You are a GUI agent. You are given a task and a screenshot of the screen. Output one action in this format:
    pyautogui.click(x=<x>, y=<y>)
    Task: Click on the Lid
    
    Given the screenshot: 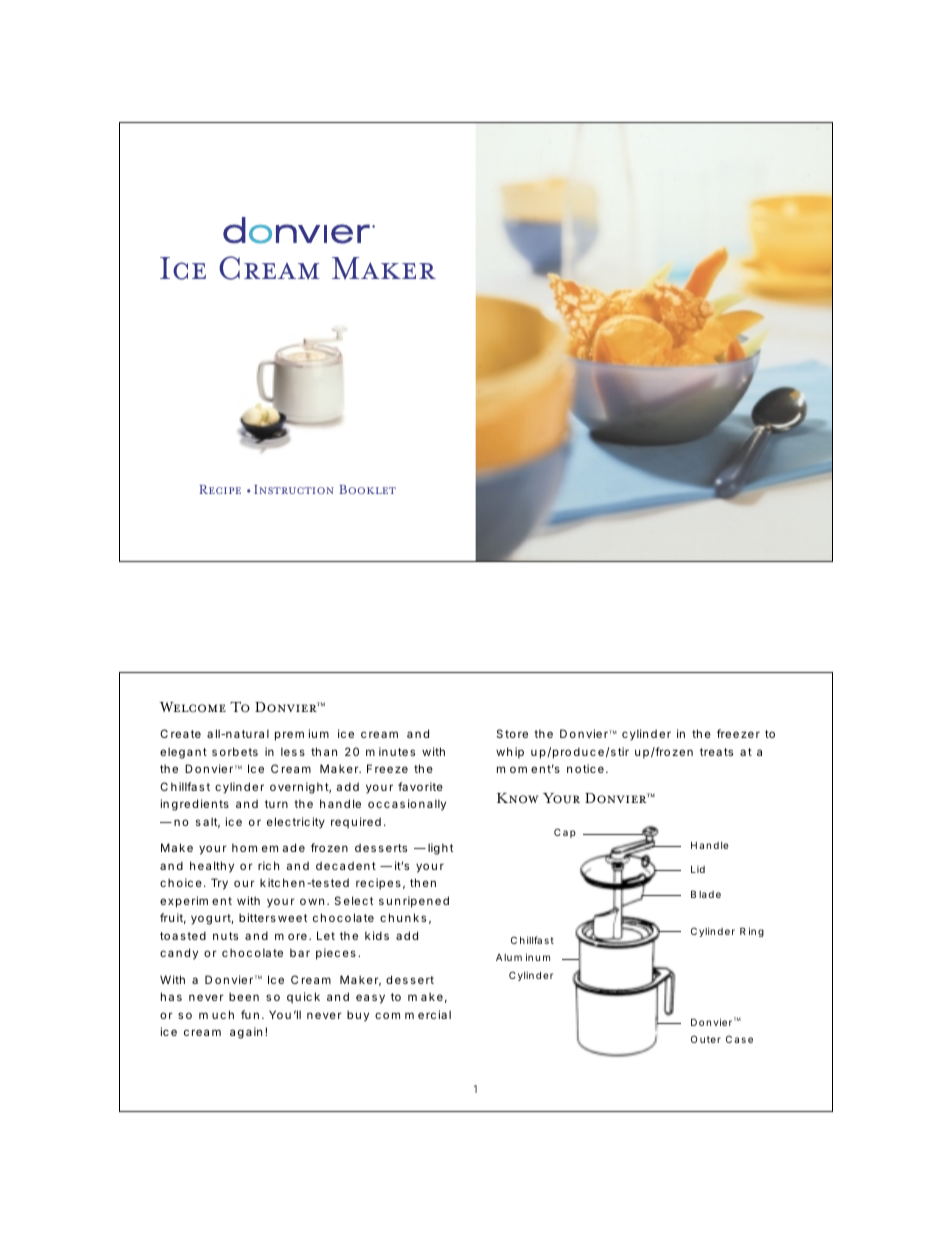 What is the action you would take?
    pyautogui.click(x=698, y=869)
